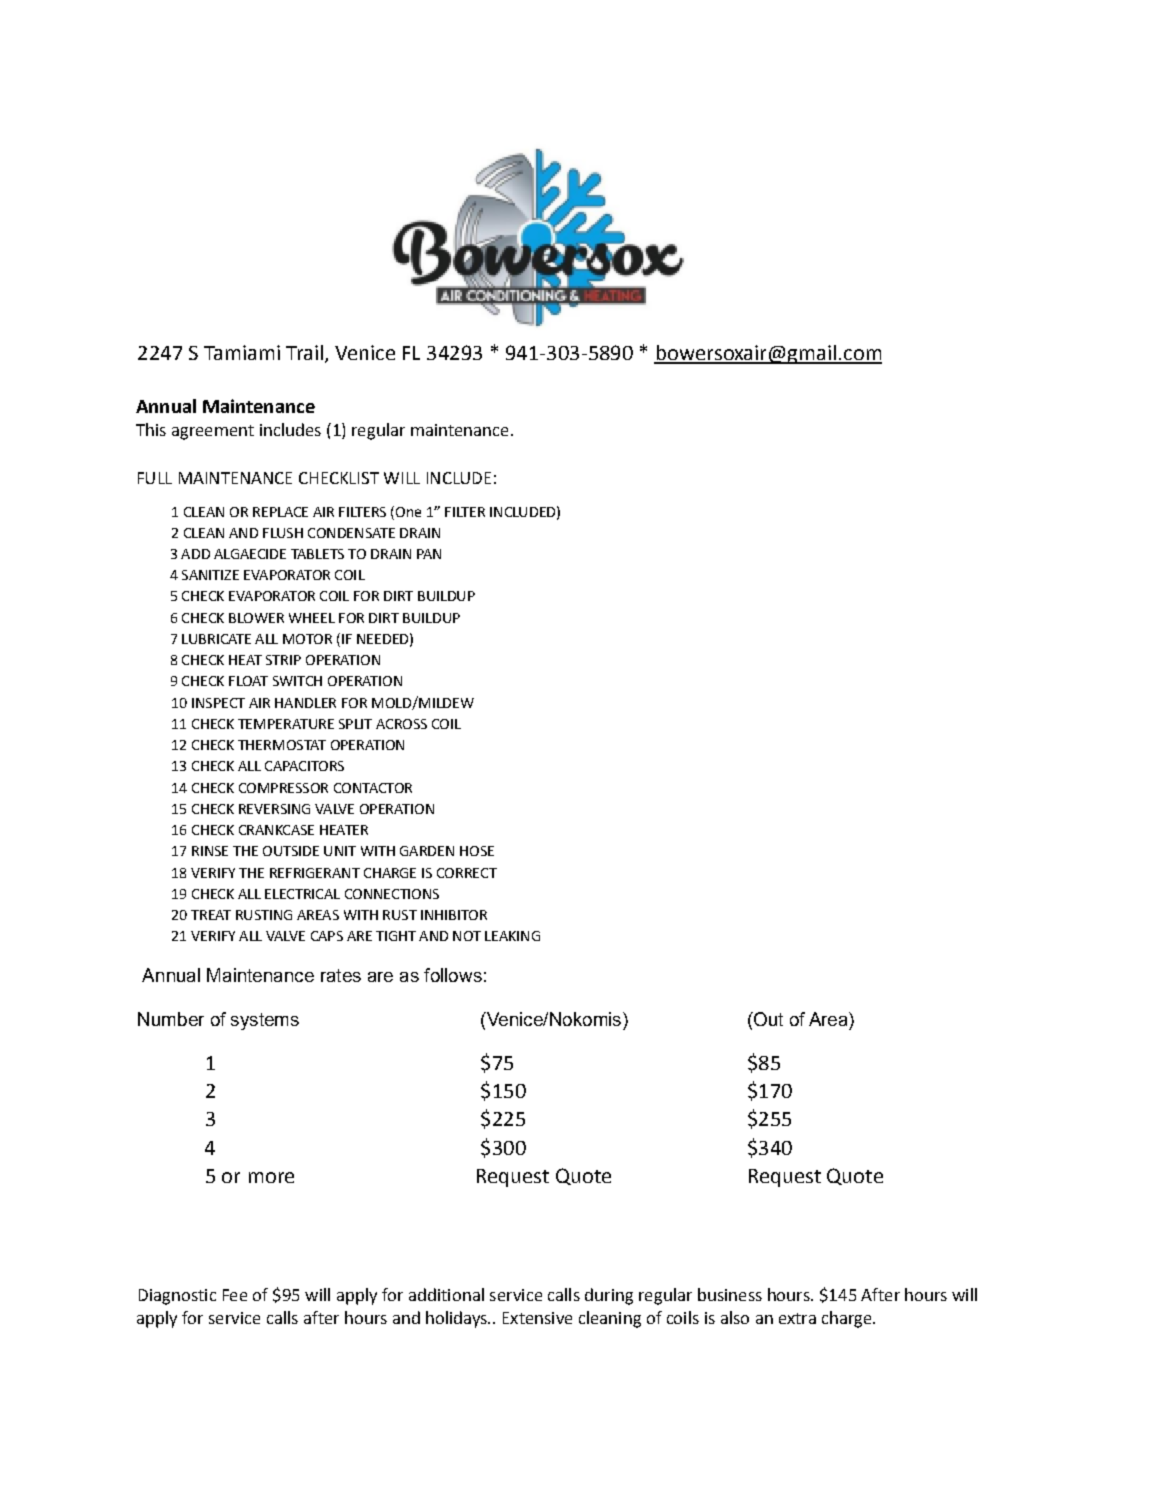  I want to click on FLOAT, so click(248, 681).
